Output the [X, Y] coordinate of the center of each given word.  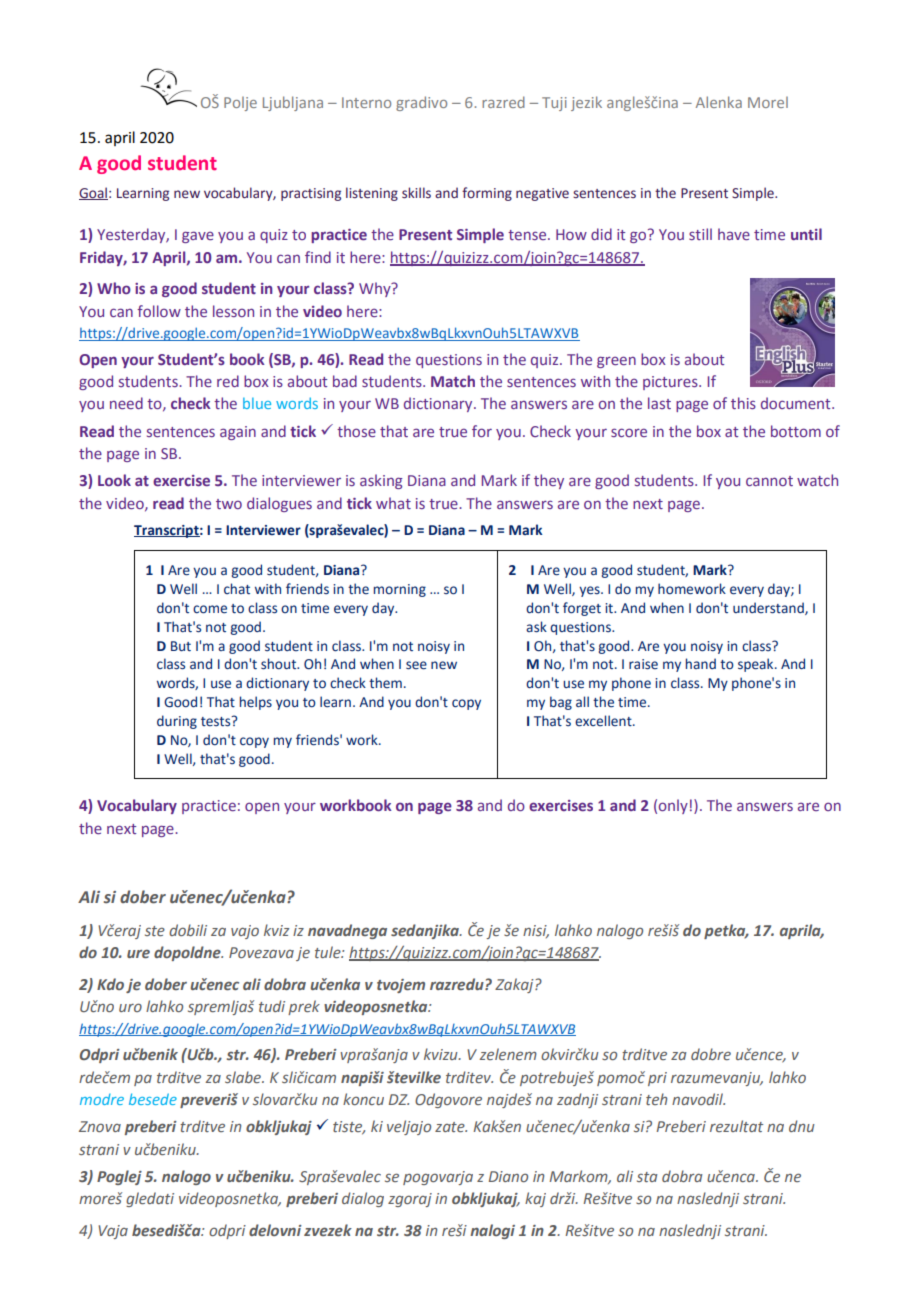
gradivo [421, 103]
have [734, 234]
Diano [508, 1176]
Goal [93, 193]
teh [656, 1099]
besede [153, 1099]
